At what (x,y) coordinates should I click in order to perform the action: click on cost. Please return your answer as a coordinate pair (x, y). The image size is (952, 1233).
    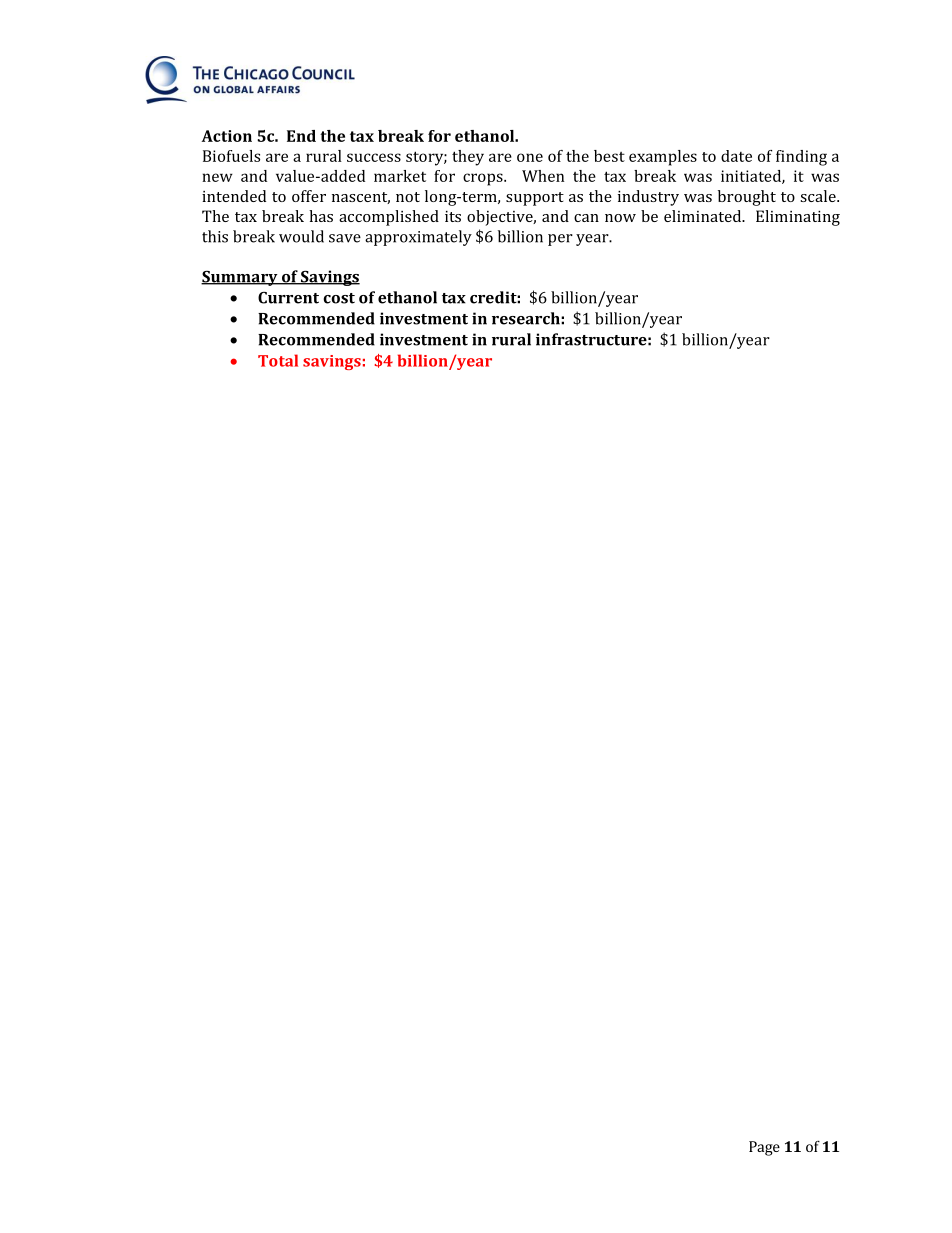
    Looking at the image, I should click on (339, 298).
